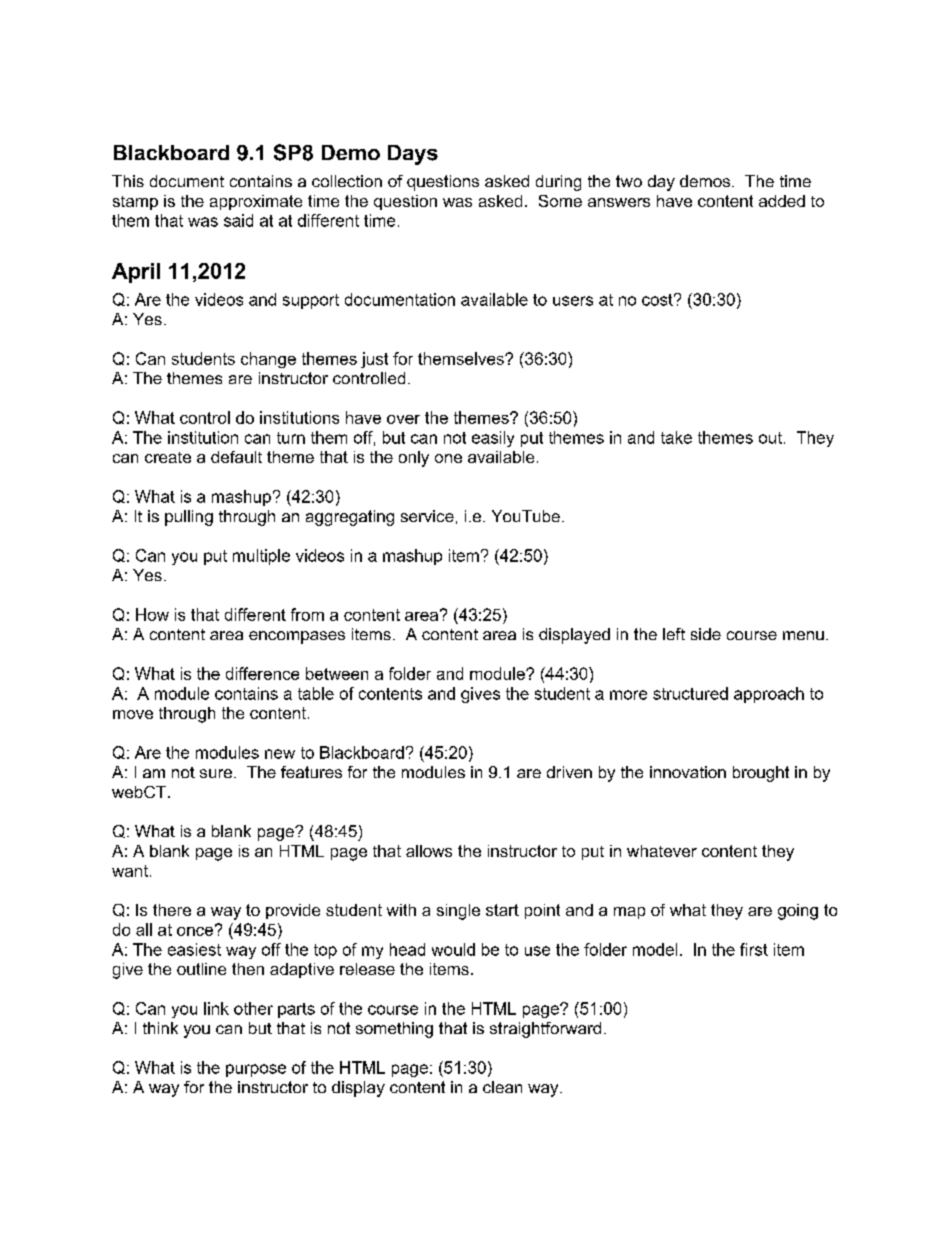  What do you see at coordinates (413, 155) in the screenshot?
I see `Days` at bounding box center [413, 155].
